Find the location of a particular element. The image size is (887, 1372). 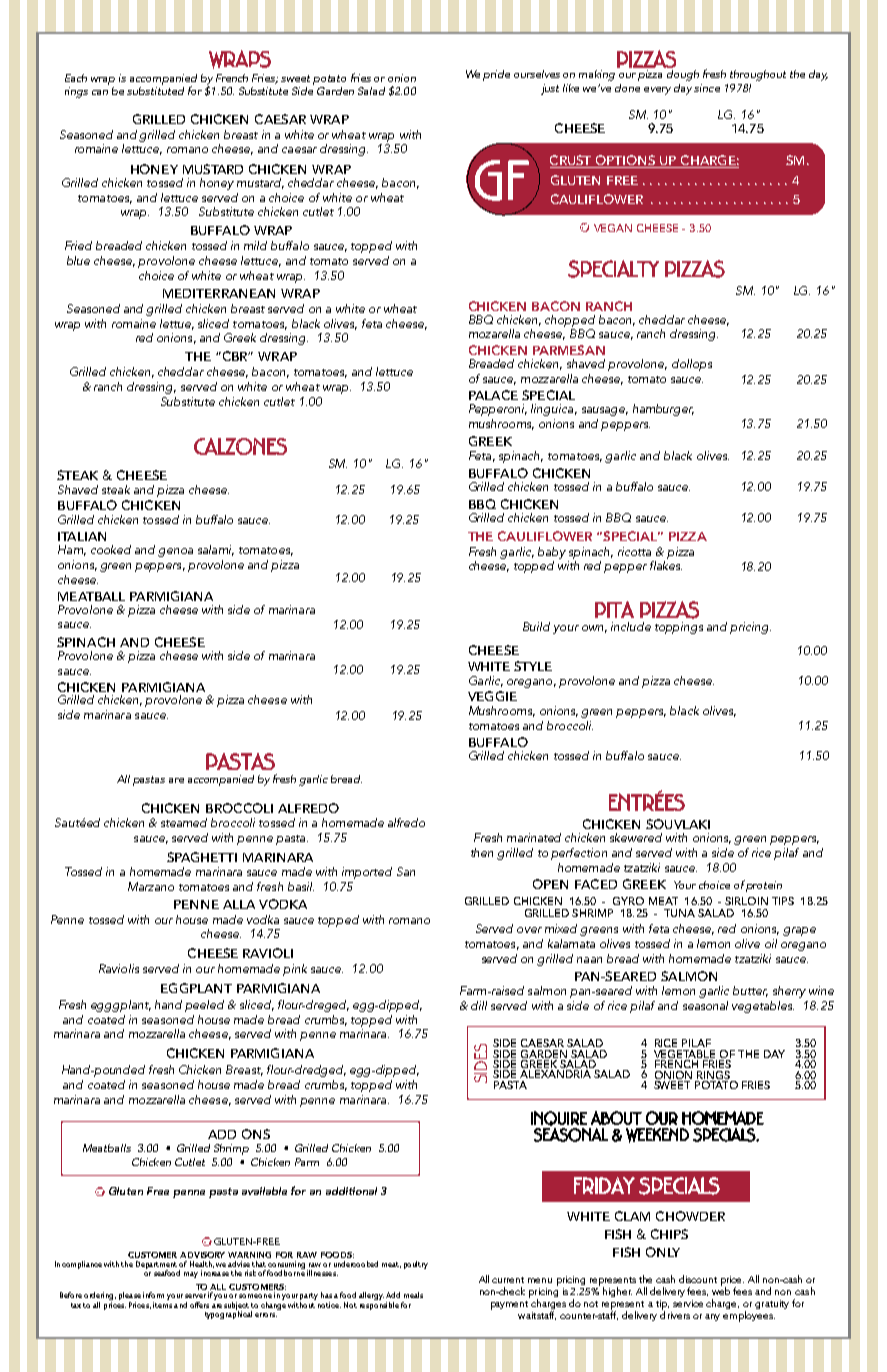

can is located at coordinates (100, 92).
